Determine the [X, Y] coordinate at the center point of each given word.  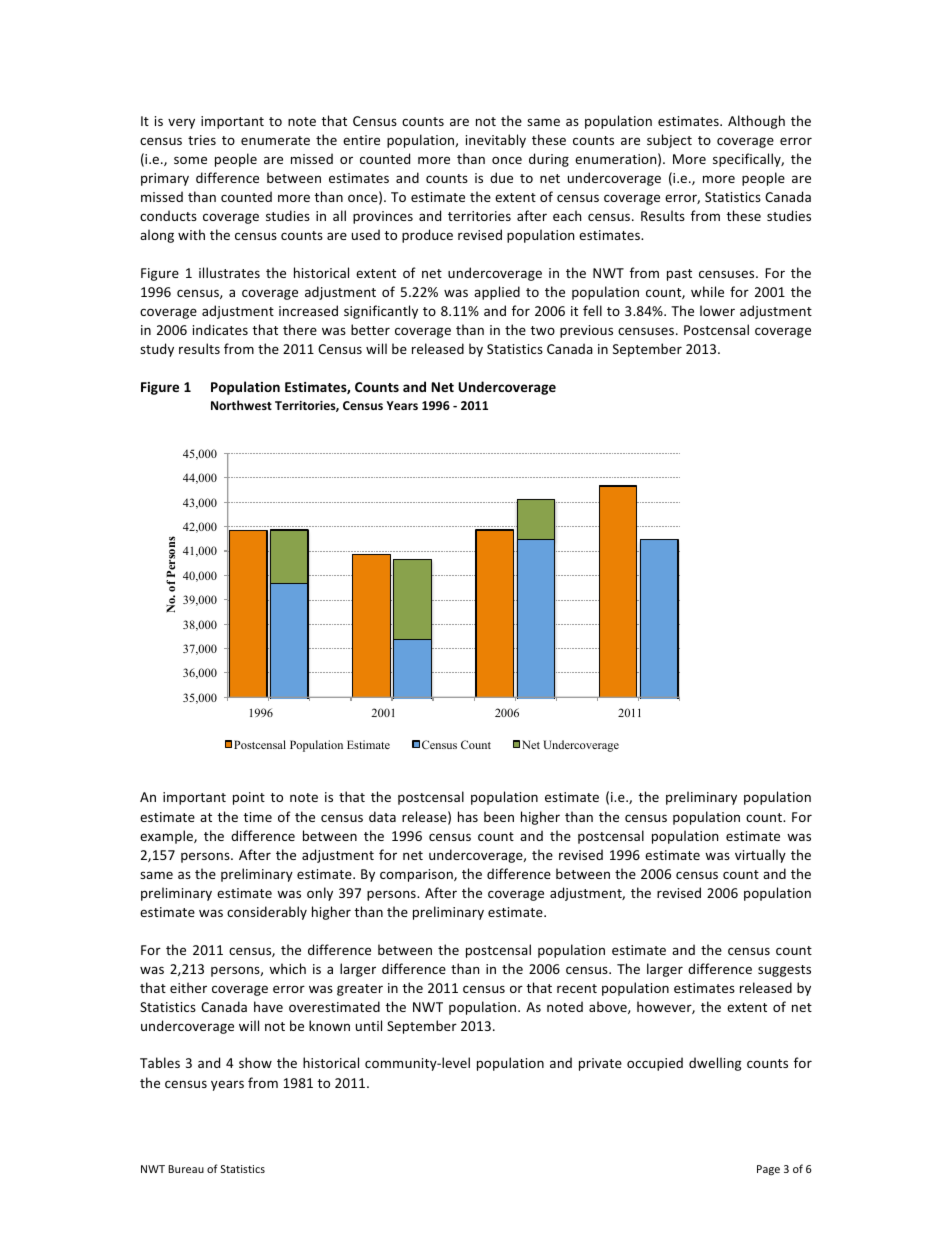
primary [165, 179]
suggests [784, 971]
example [167, 837]
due [501, 177]
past [679, 275]
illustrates [229, 272]
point [249, 798]
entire [361, 140]
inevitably [496, 141]
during [549, 160]
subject [669, 141]
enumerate [275, 140]
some [190, 160]
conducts [168, 215]
